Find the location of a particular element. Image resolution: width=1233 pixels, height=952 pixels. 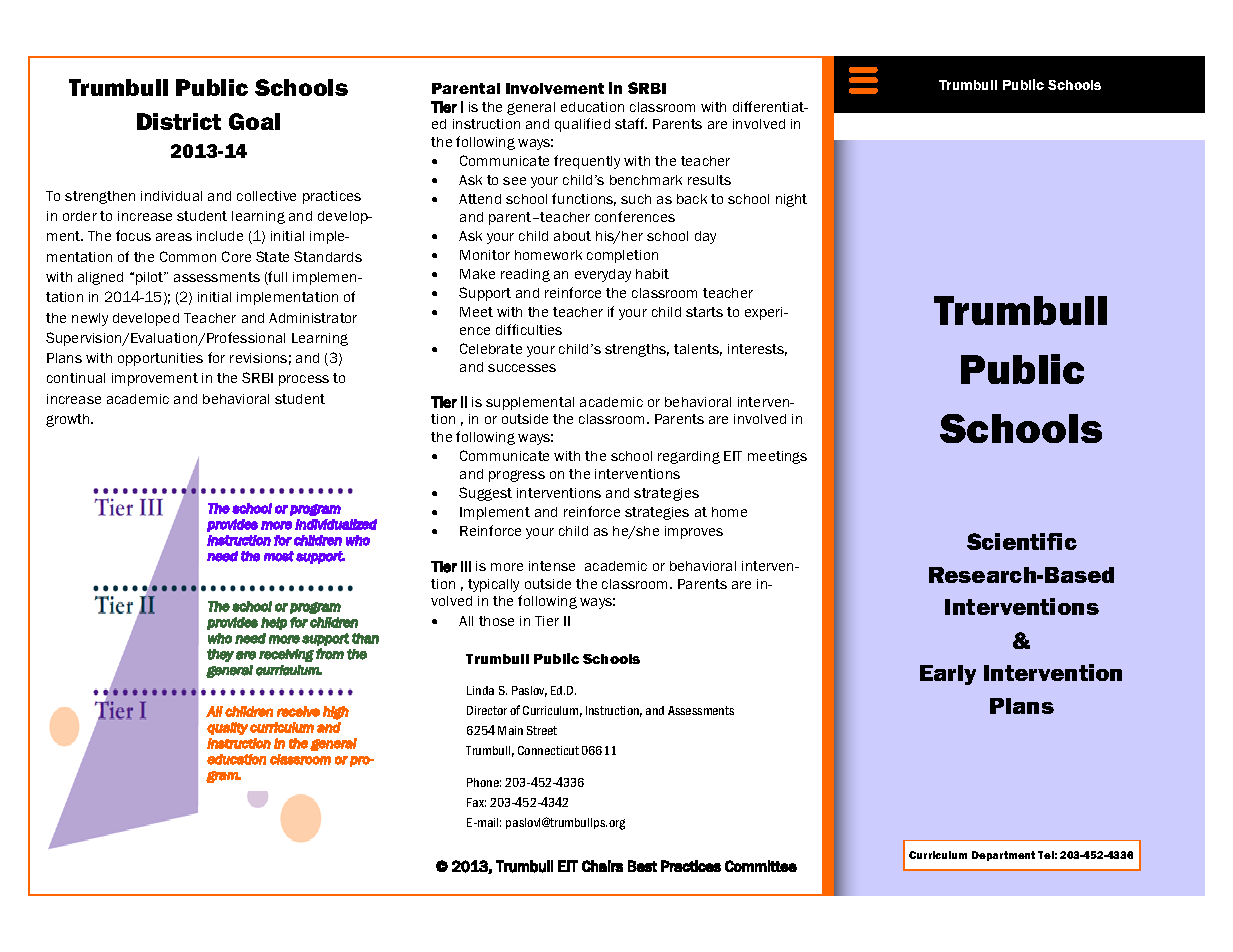

night is located at coordinates (791, 200).
